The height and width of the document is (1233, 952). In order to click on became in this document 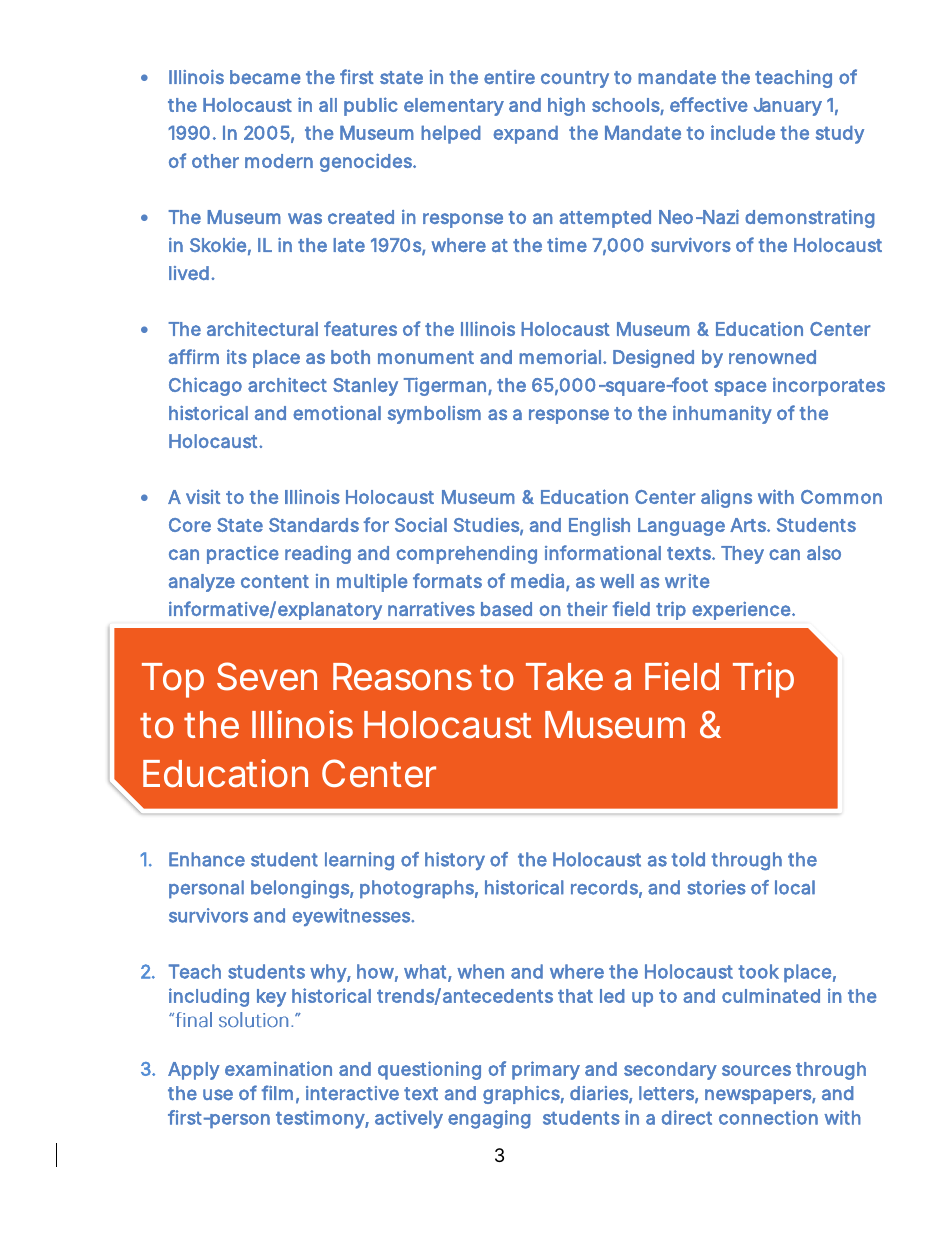, I will do `click(265, 77)`.
